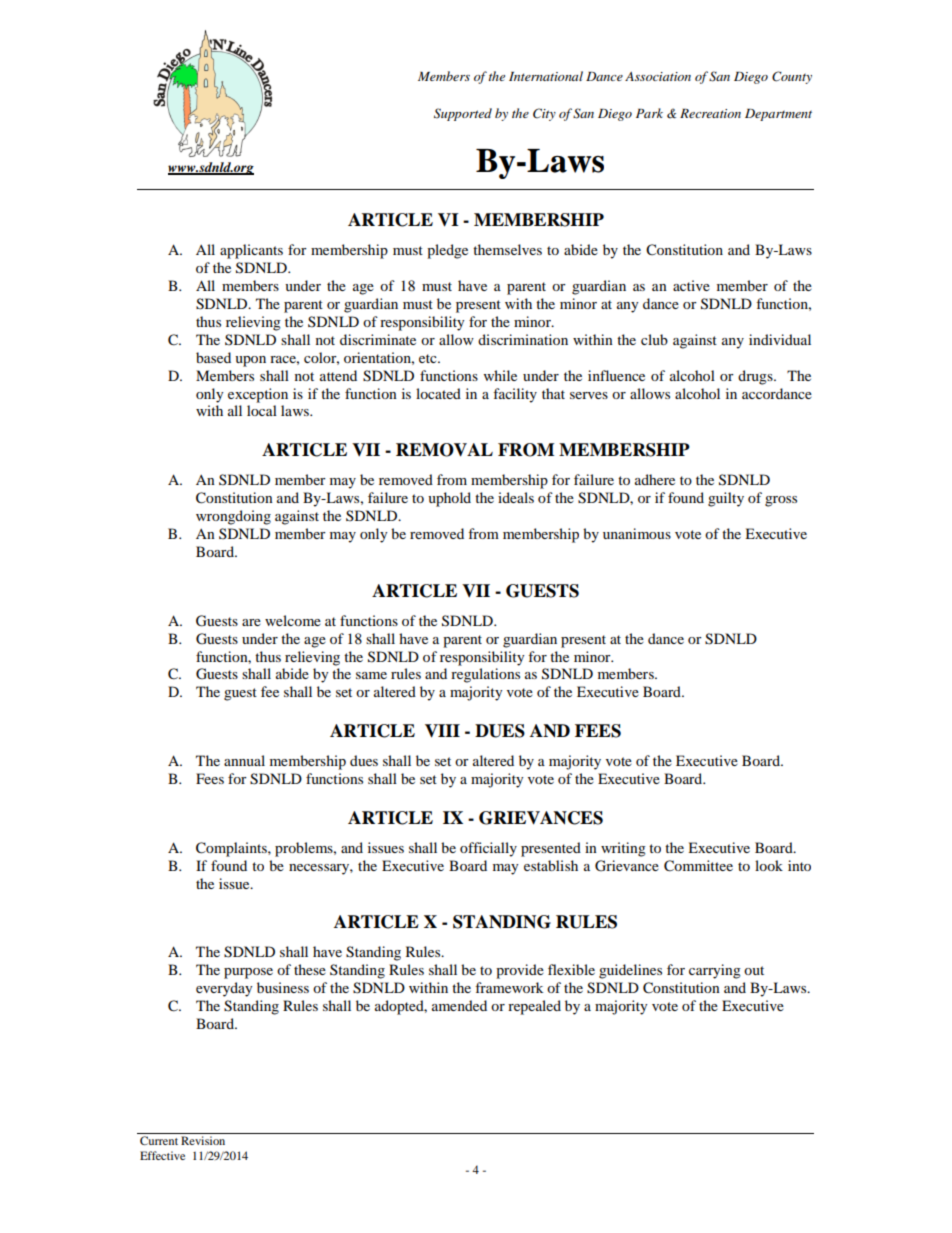 This screenshot has width=952, height=1233. Describe the element at coordinates (442, 731) in the screenshot. I see `VIII` at that location.
